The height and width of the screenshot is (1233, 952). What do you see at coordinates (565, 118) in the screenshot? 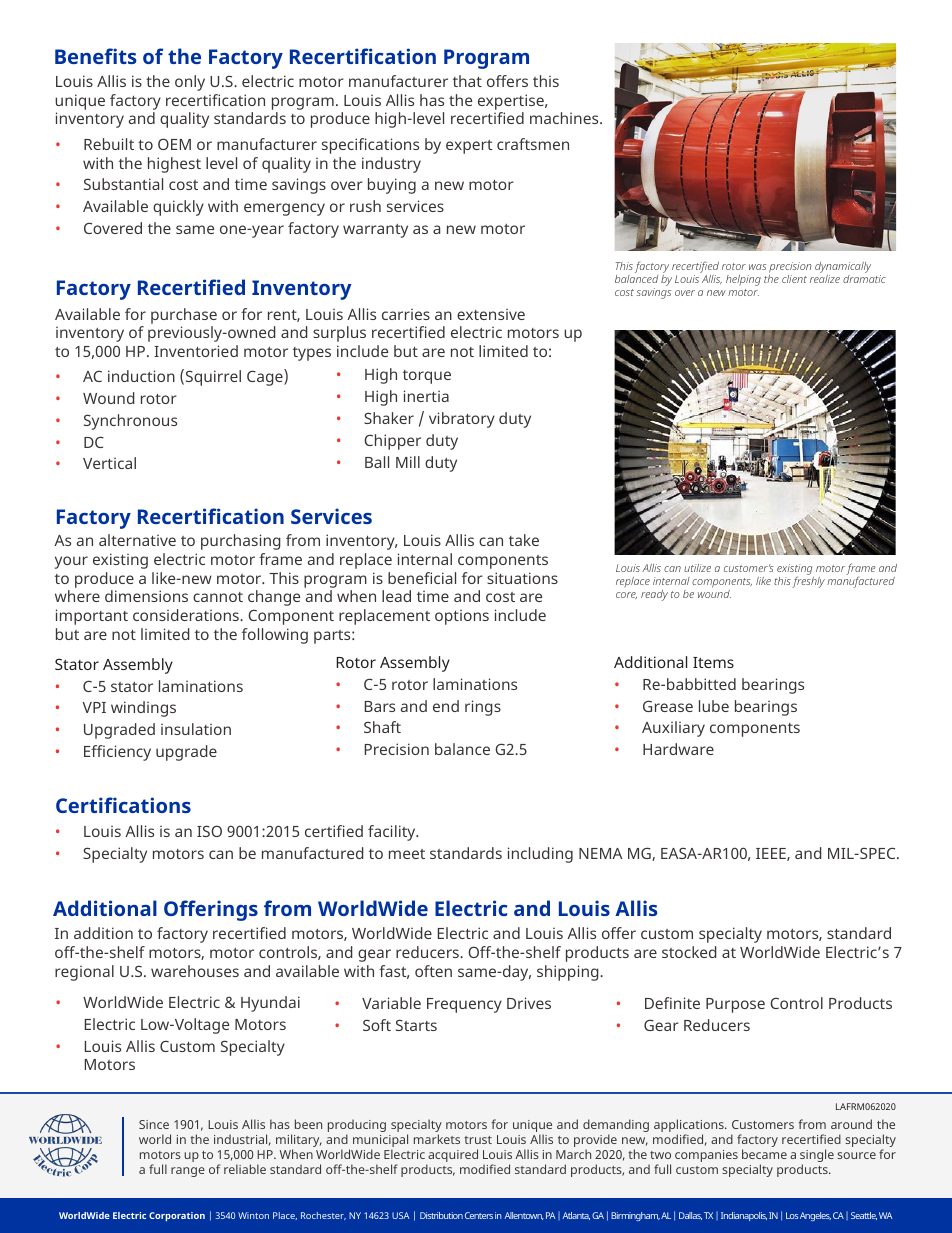
I see `machines` at bounding box center [565, 118].
